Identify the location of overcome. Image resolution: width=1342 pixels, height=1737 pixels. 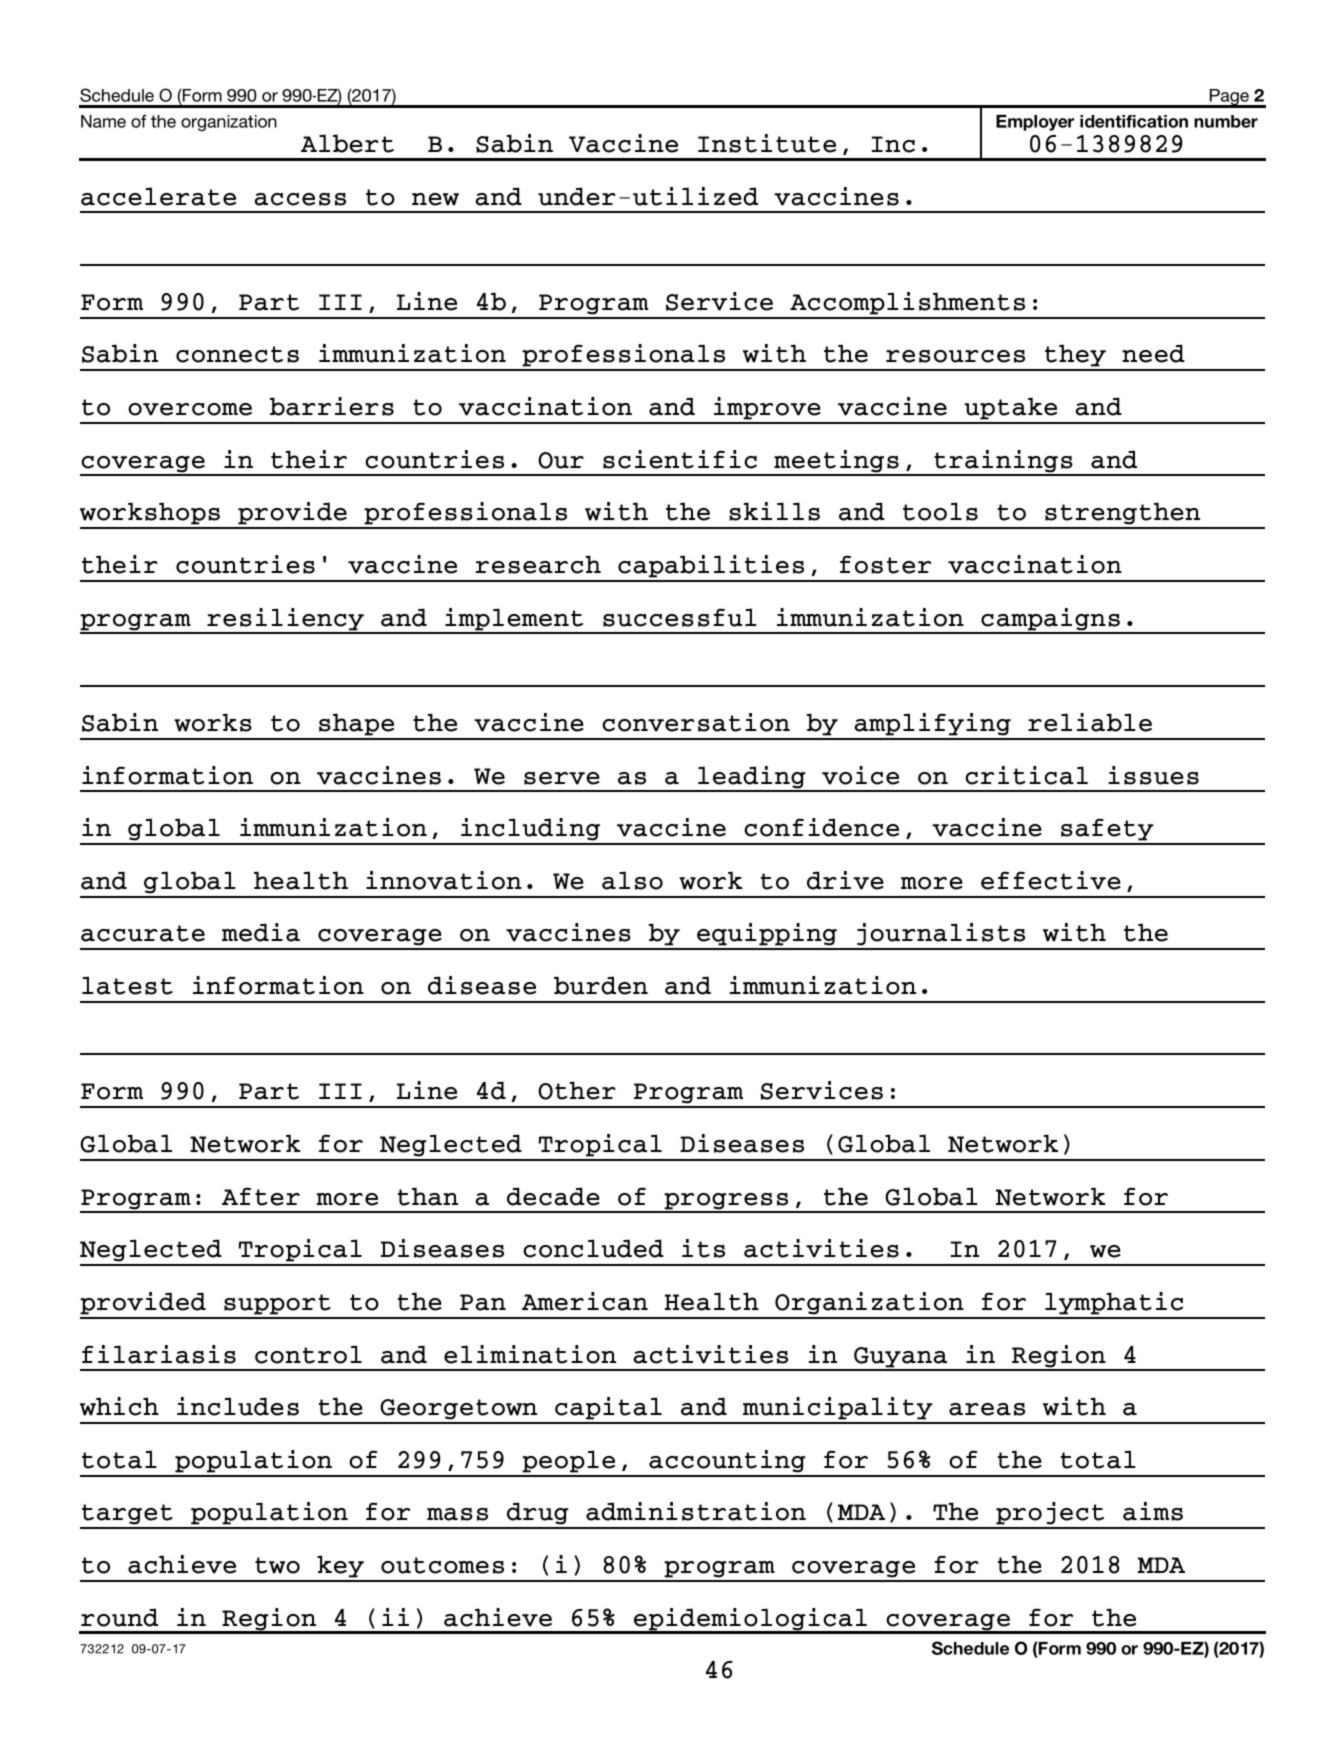
(190, 409).
